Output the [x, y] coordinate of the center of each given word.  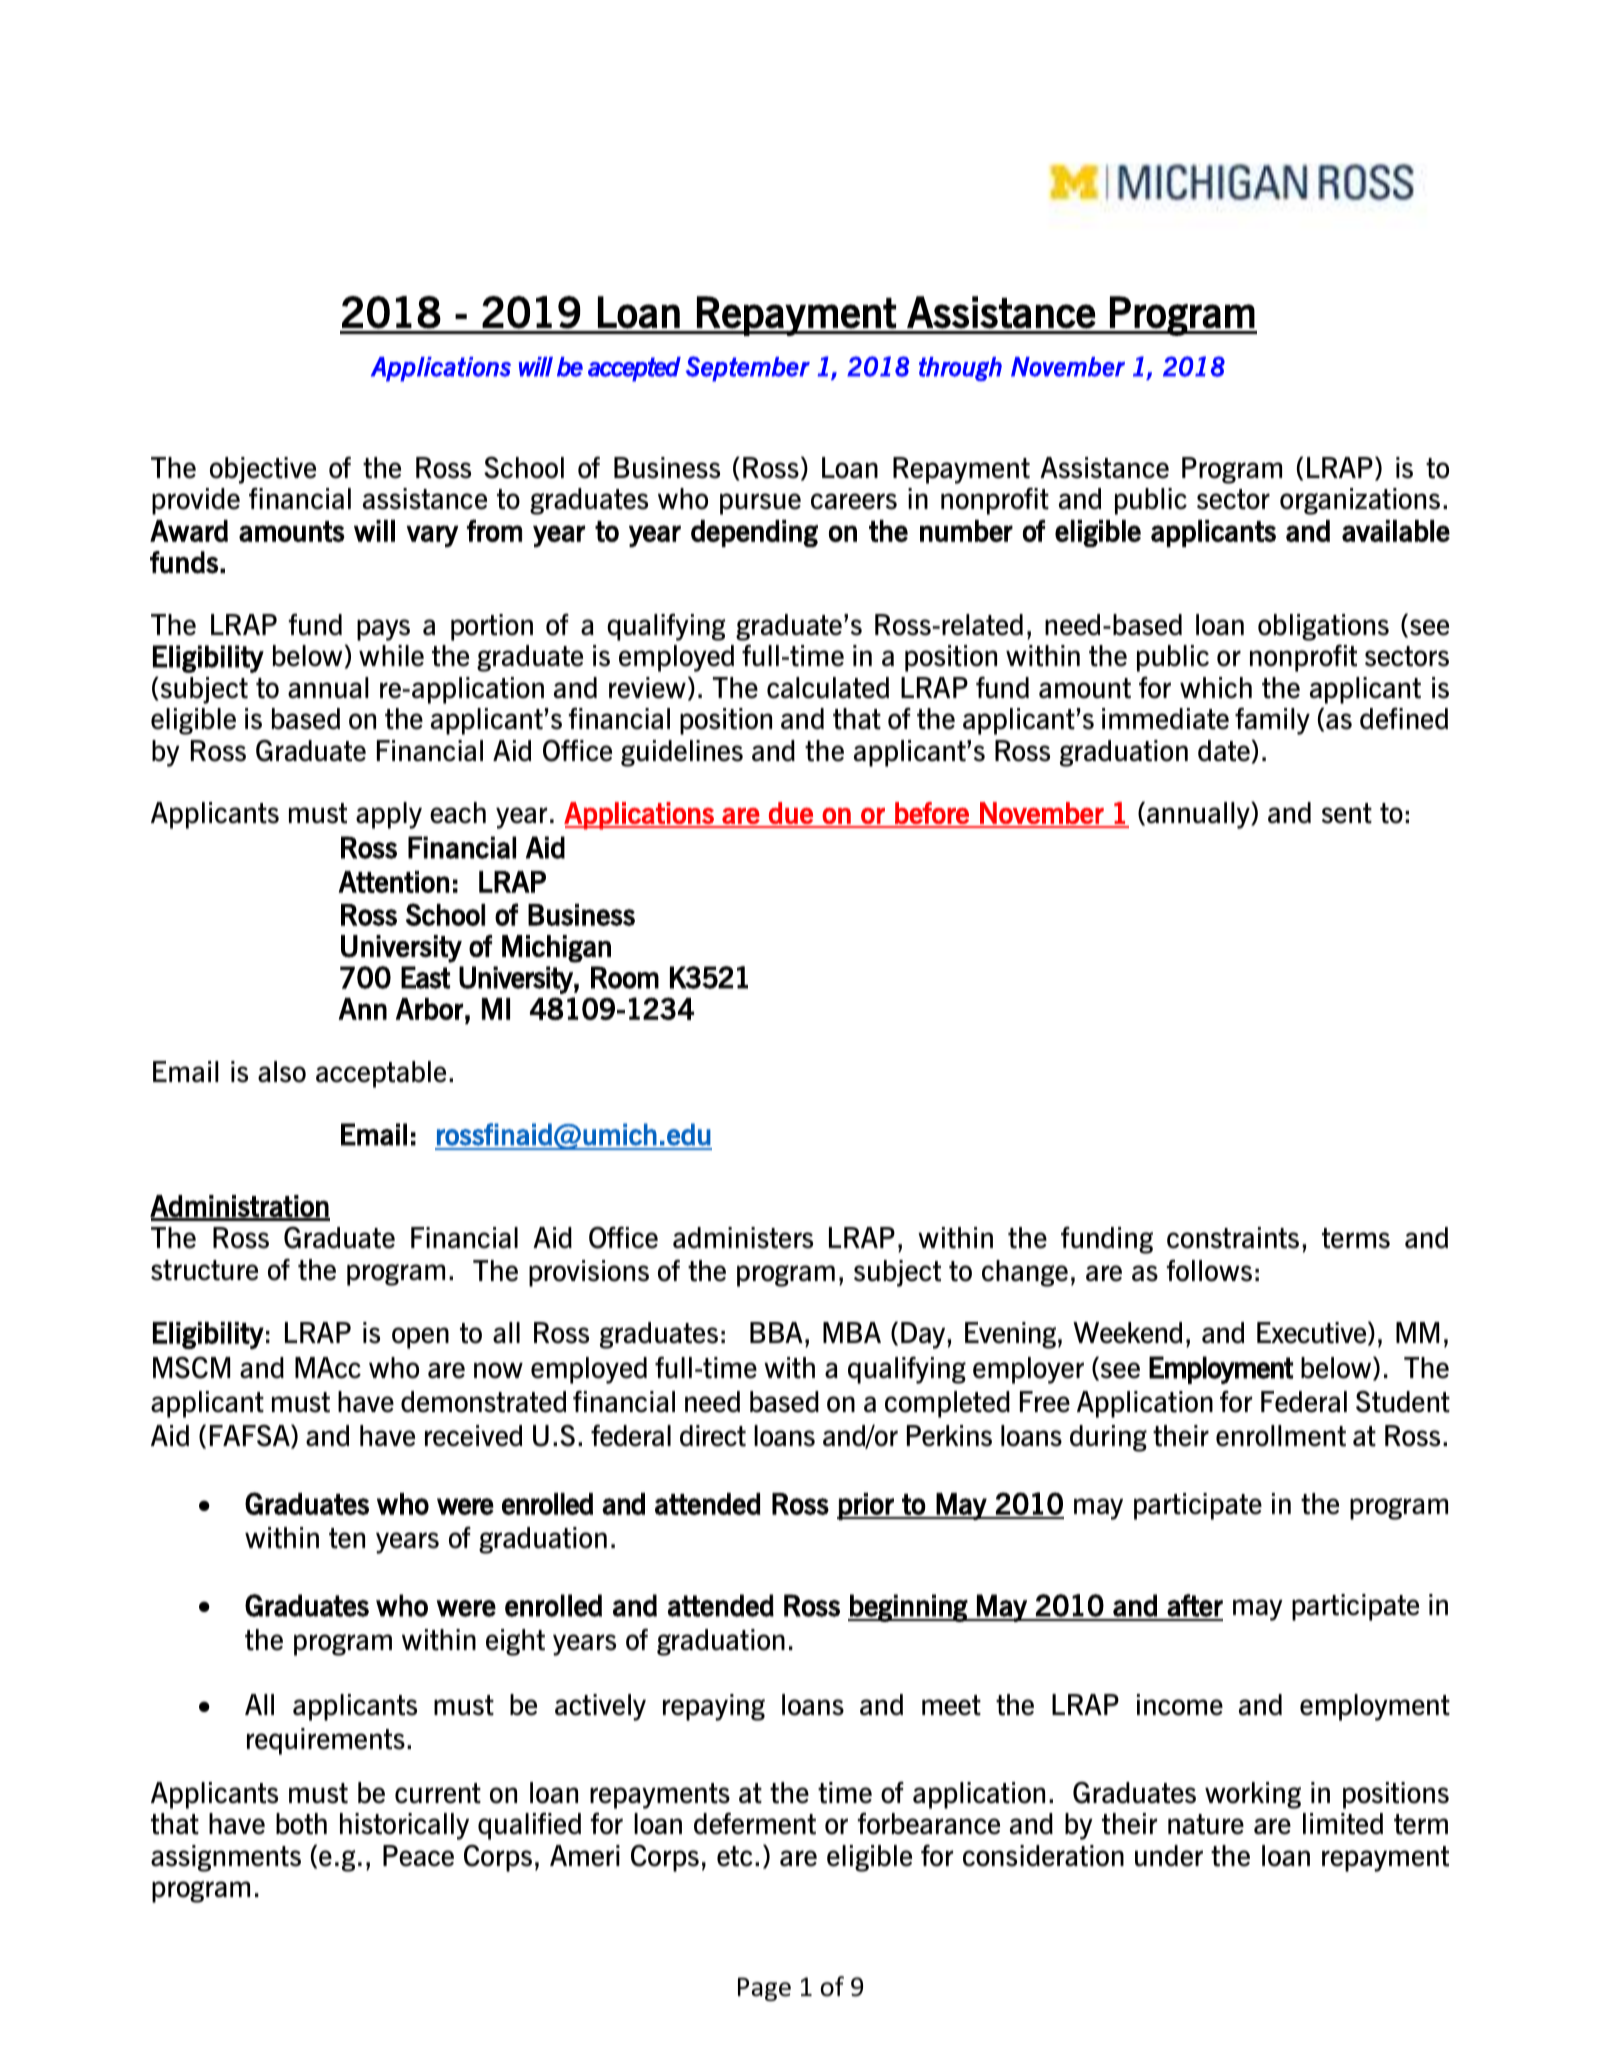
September [747, 369]
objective [263, 470]
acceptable [381, 1074]
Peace [418, 1856]
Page [764, 1989]
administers [743, 1238]
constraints [1233, 1238]
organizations [1360, 501]
